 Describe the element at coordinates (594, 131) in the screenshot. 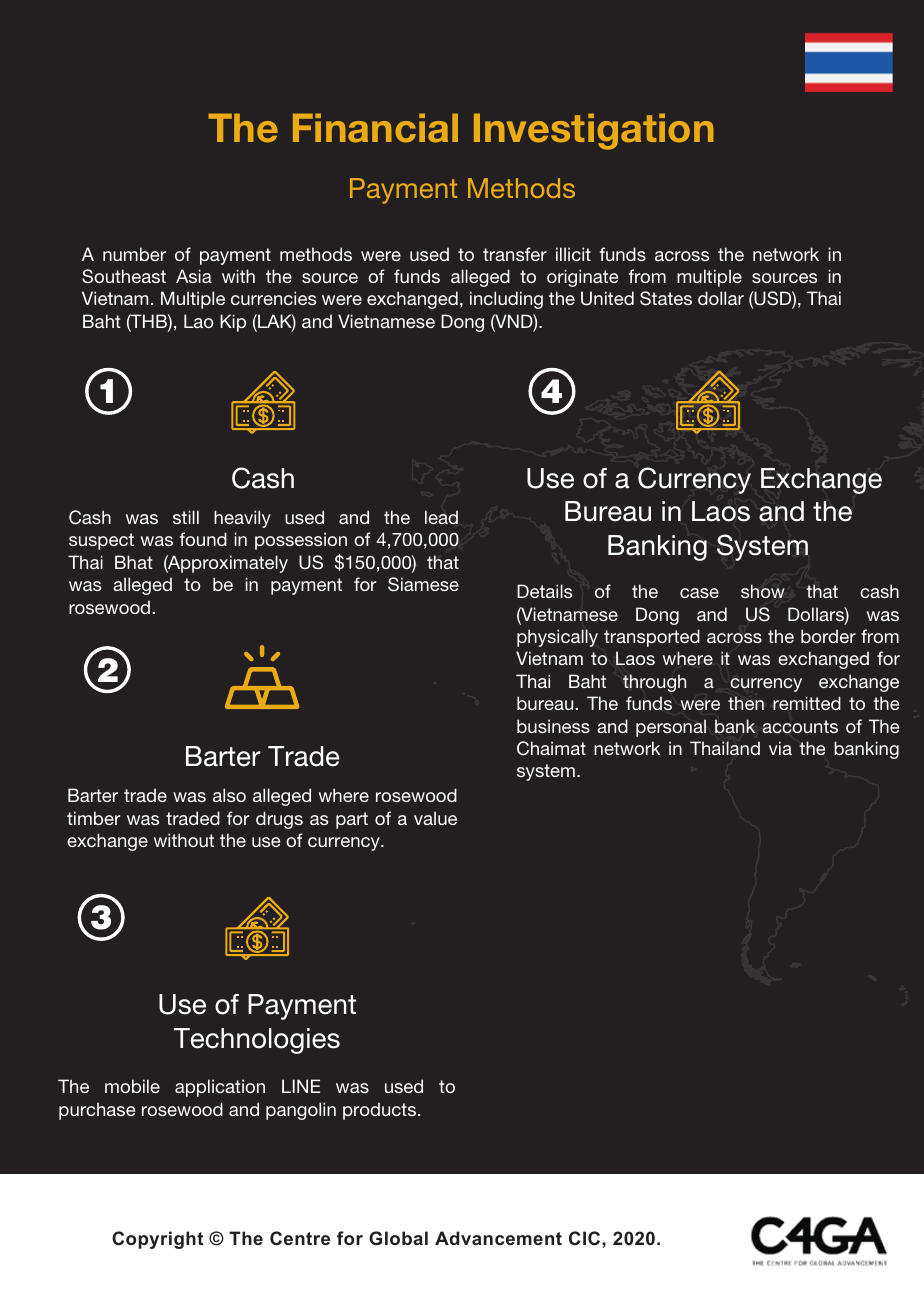

I see `Investigation` at that location.
